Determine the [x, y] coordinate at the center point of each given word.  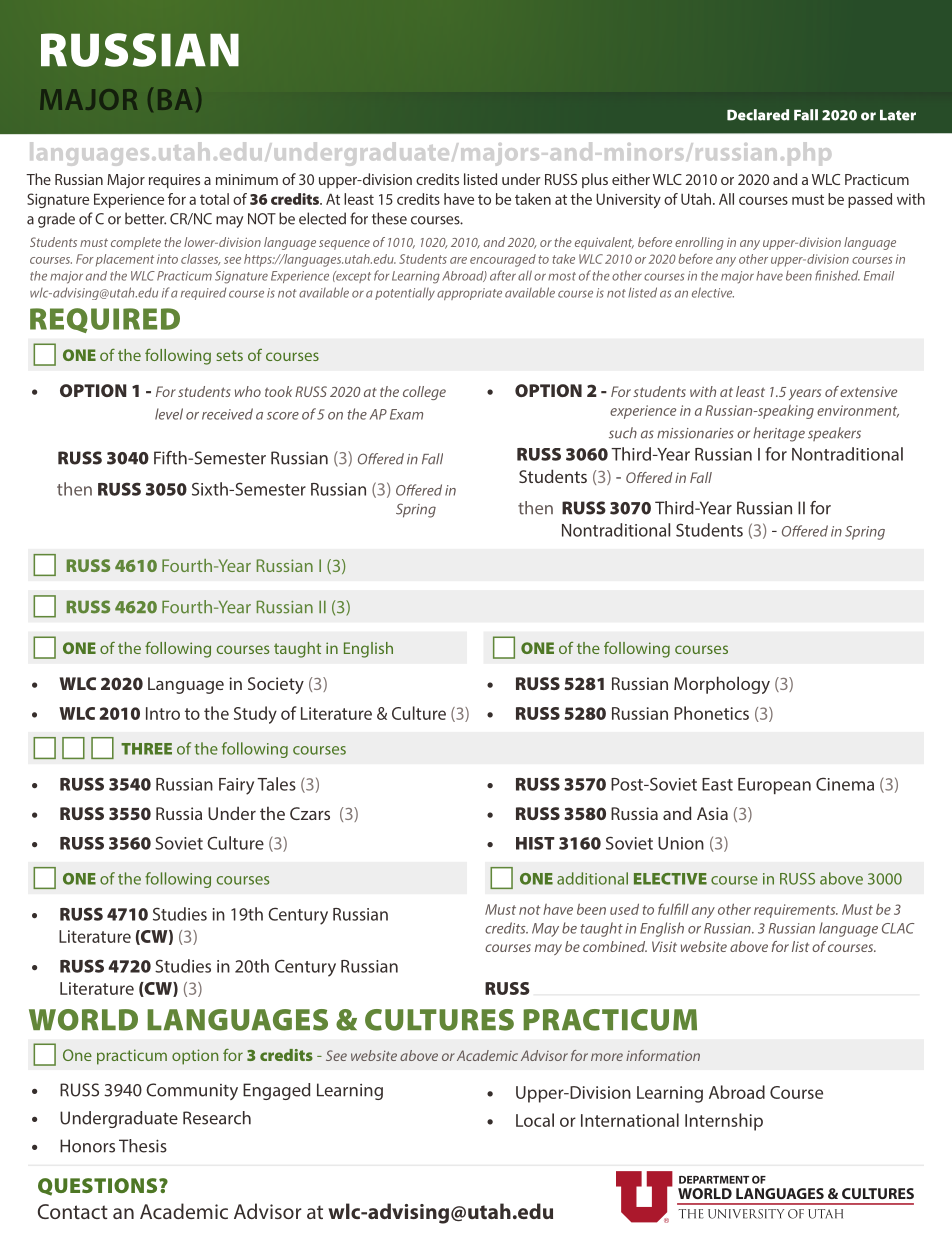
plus [595, 180]
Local [535, 1120]
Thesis [143, 1146]
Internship [724, 1122]
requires [174, 181]
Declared [758, 115]
